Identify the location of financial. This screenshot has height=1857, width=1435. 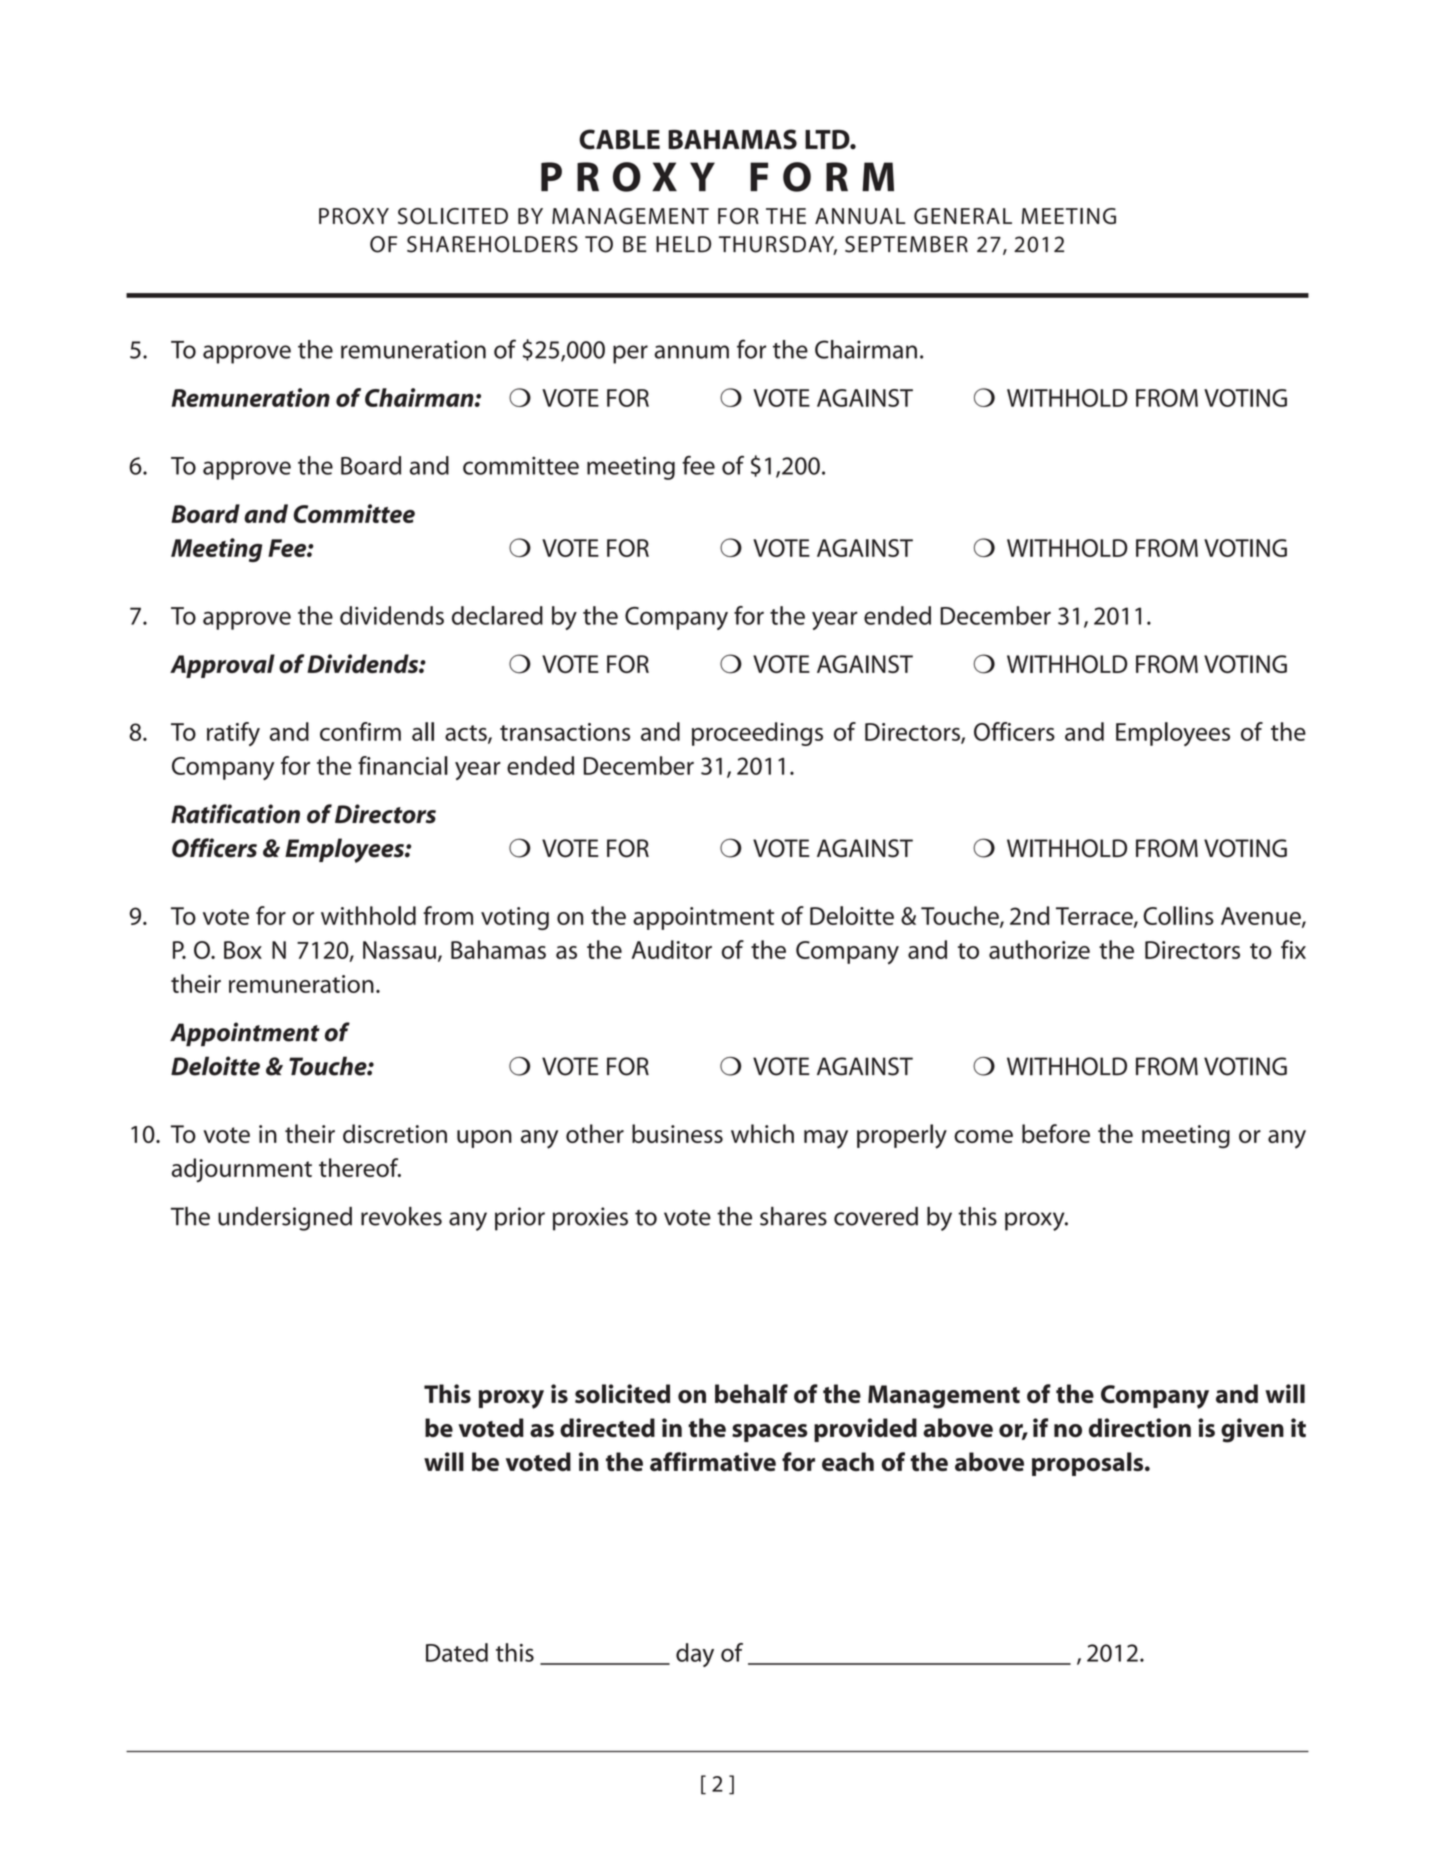
(403, 765).
